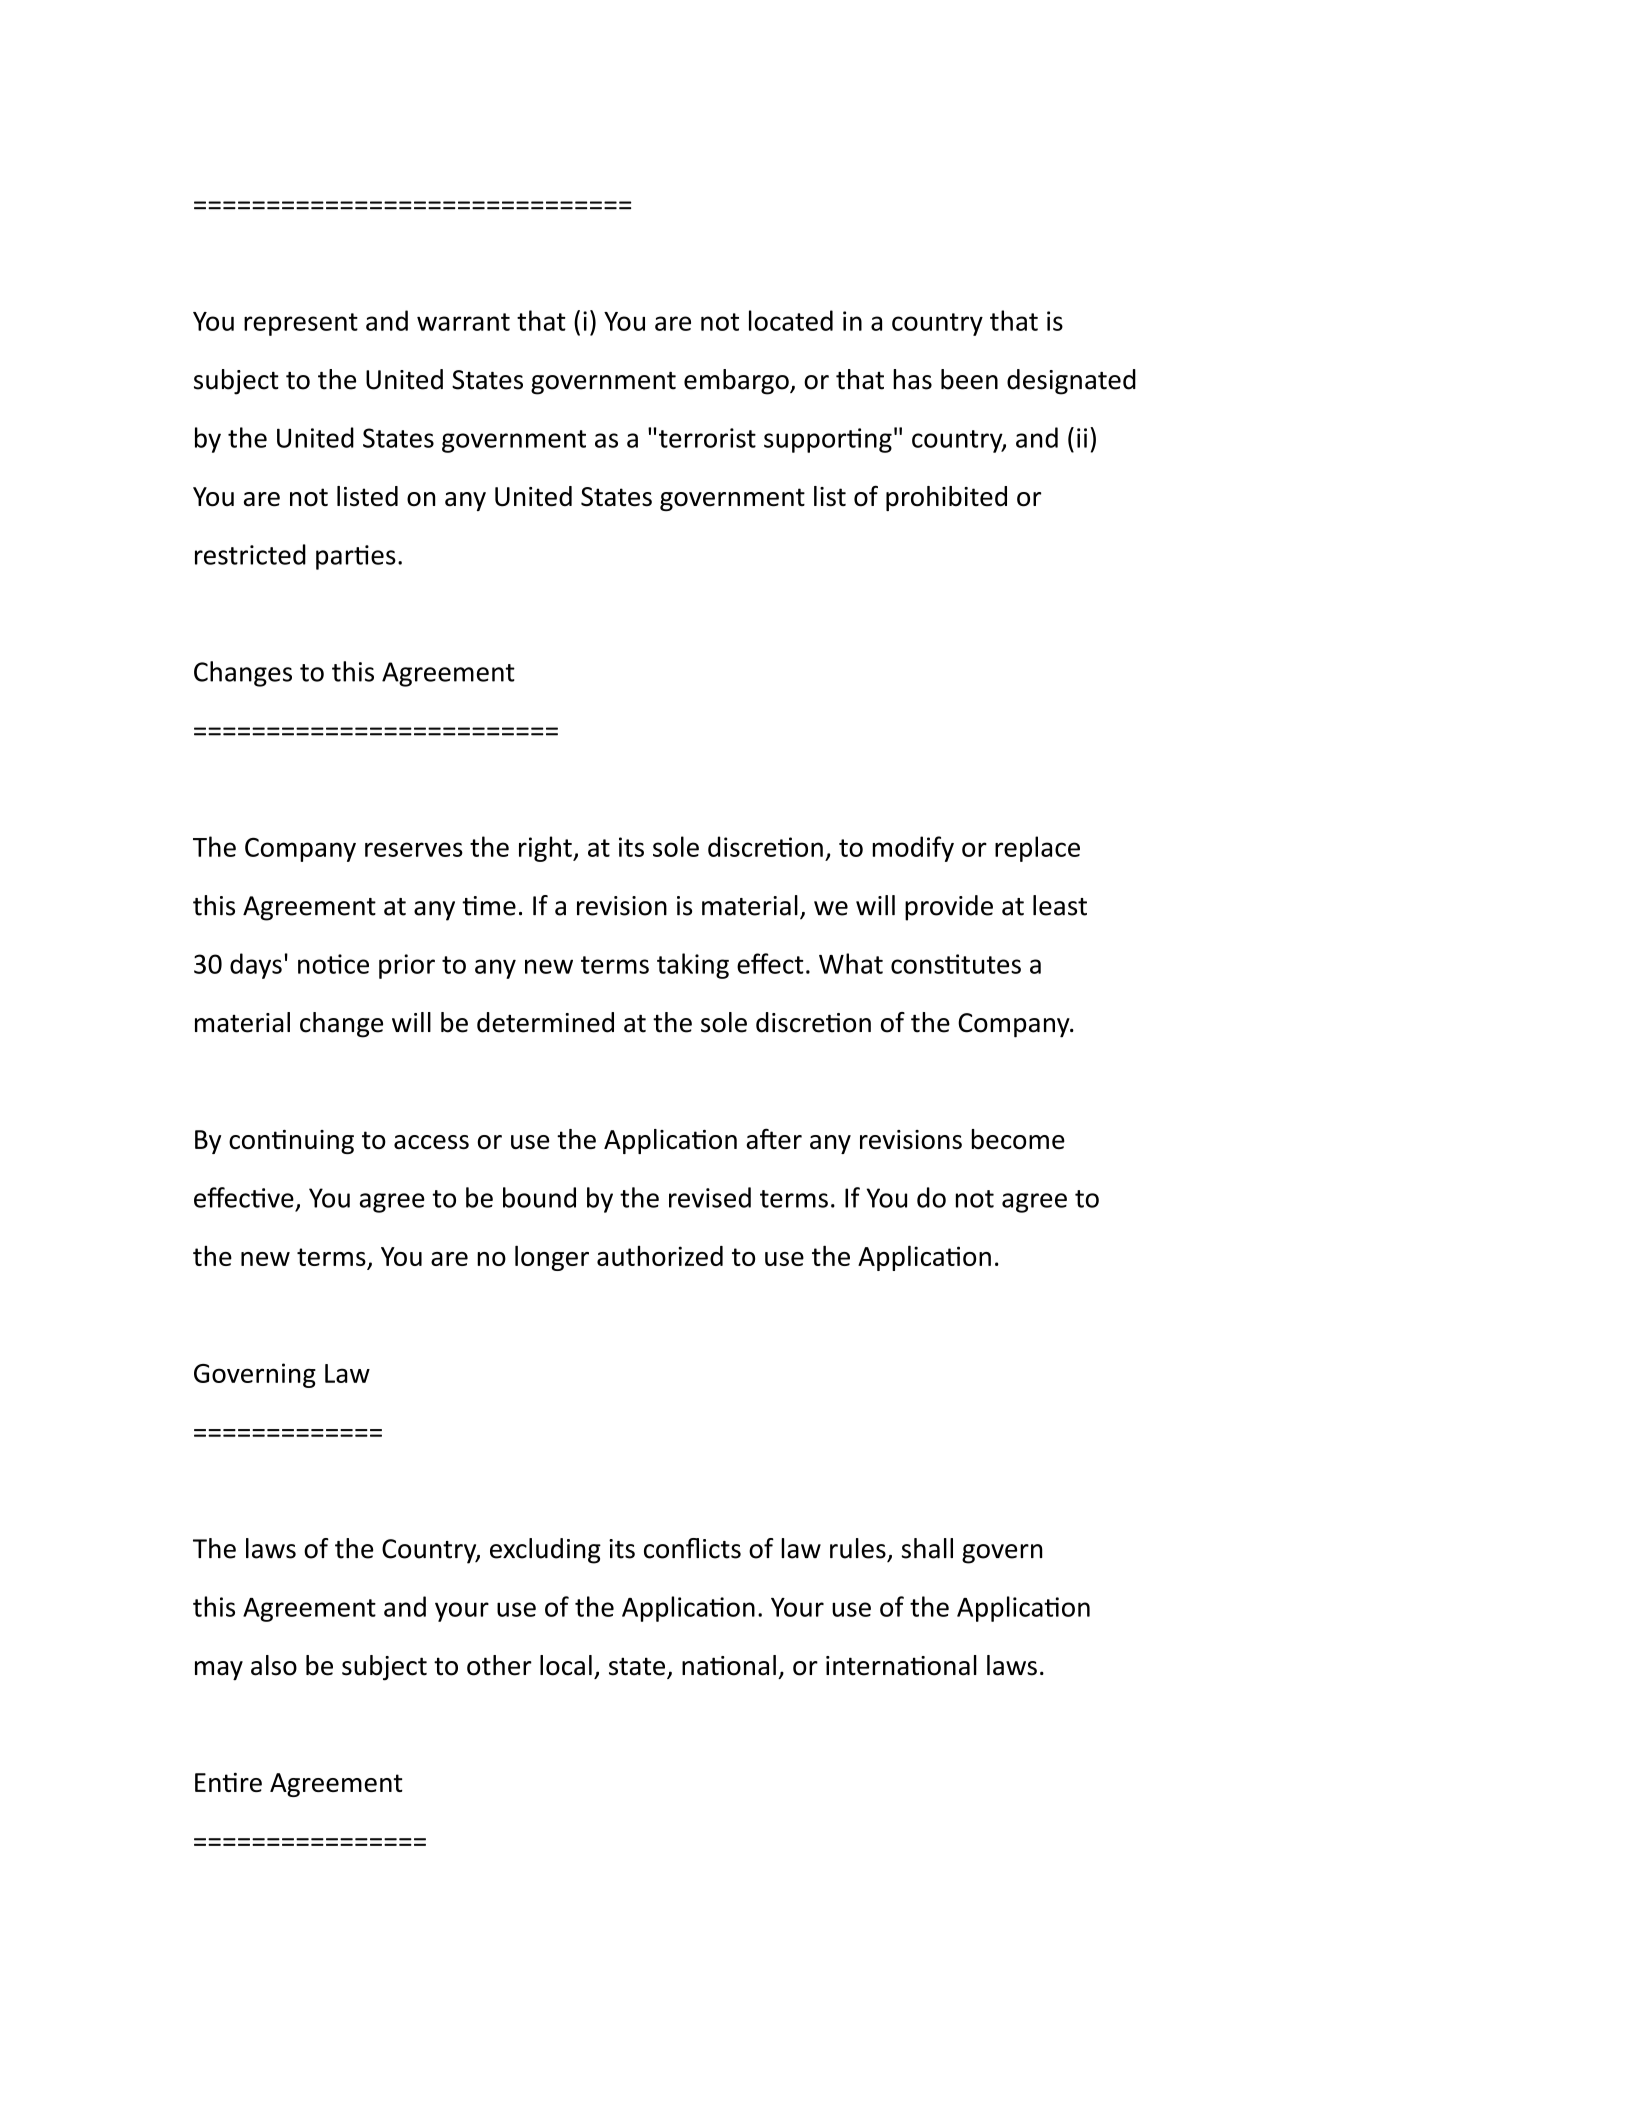 This screenshot has width=1638, height=2120. I want to click on embargo, so click(737, 382).
